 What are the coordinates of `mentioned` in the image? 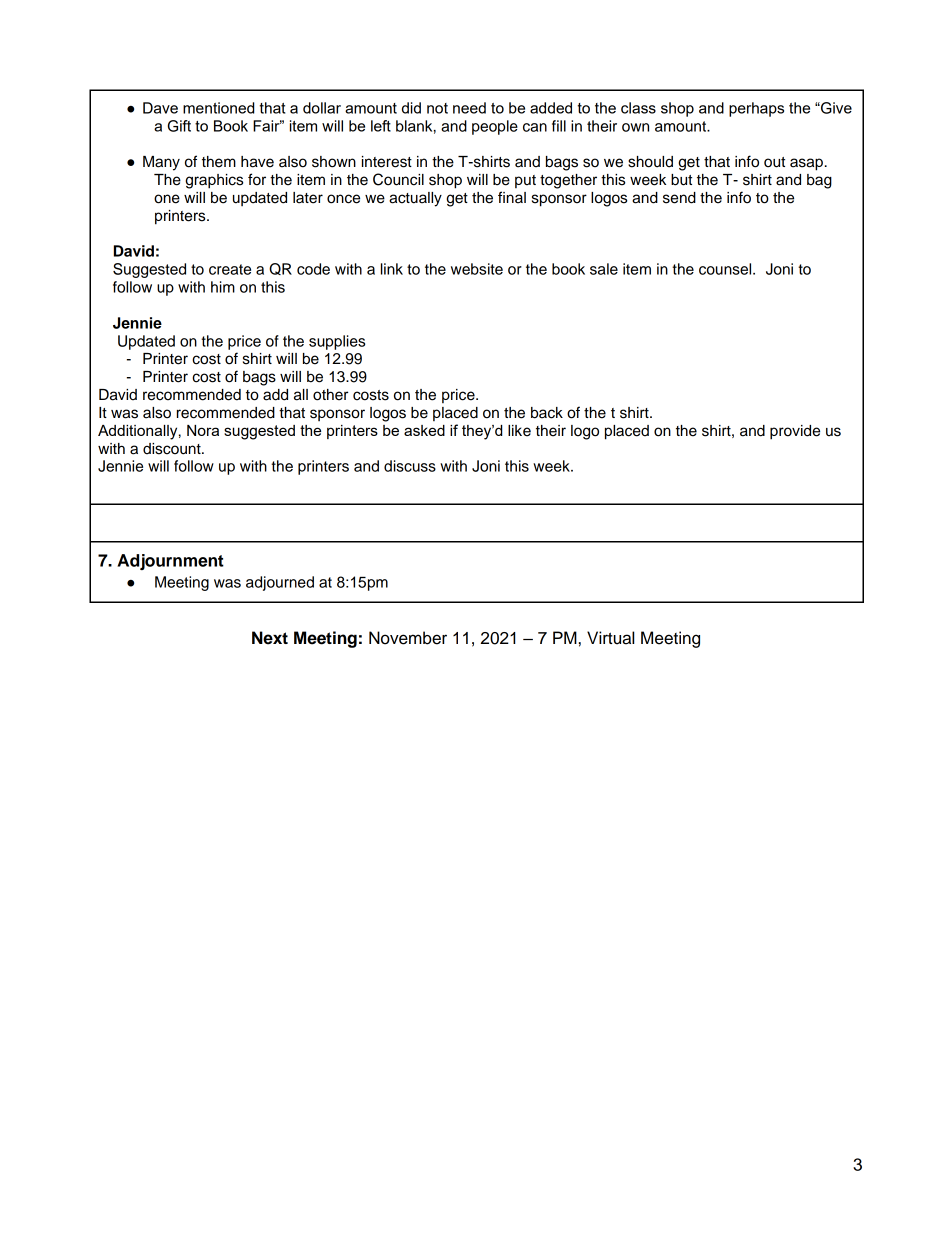 It's located at (218, 108).
